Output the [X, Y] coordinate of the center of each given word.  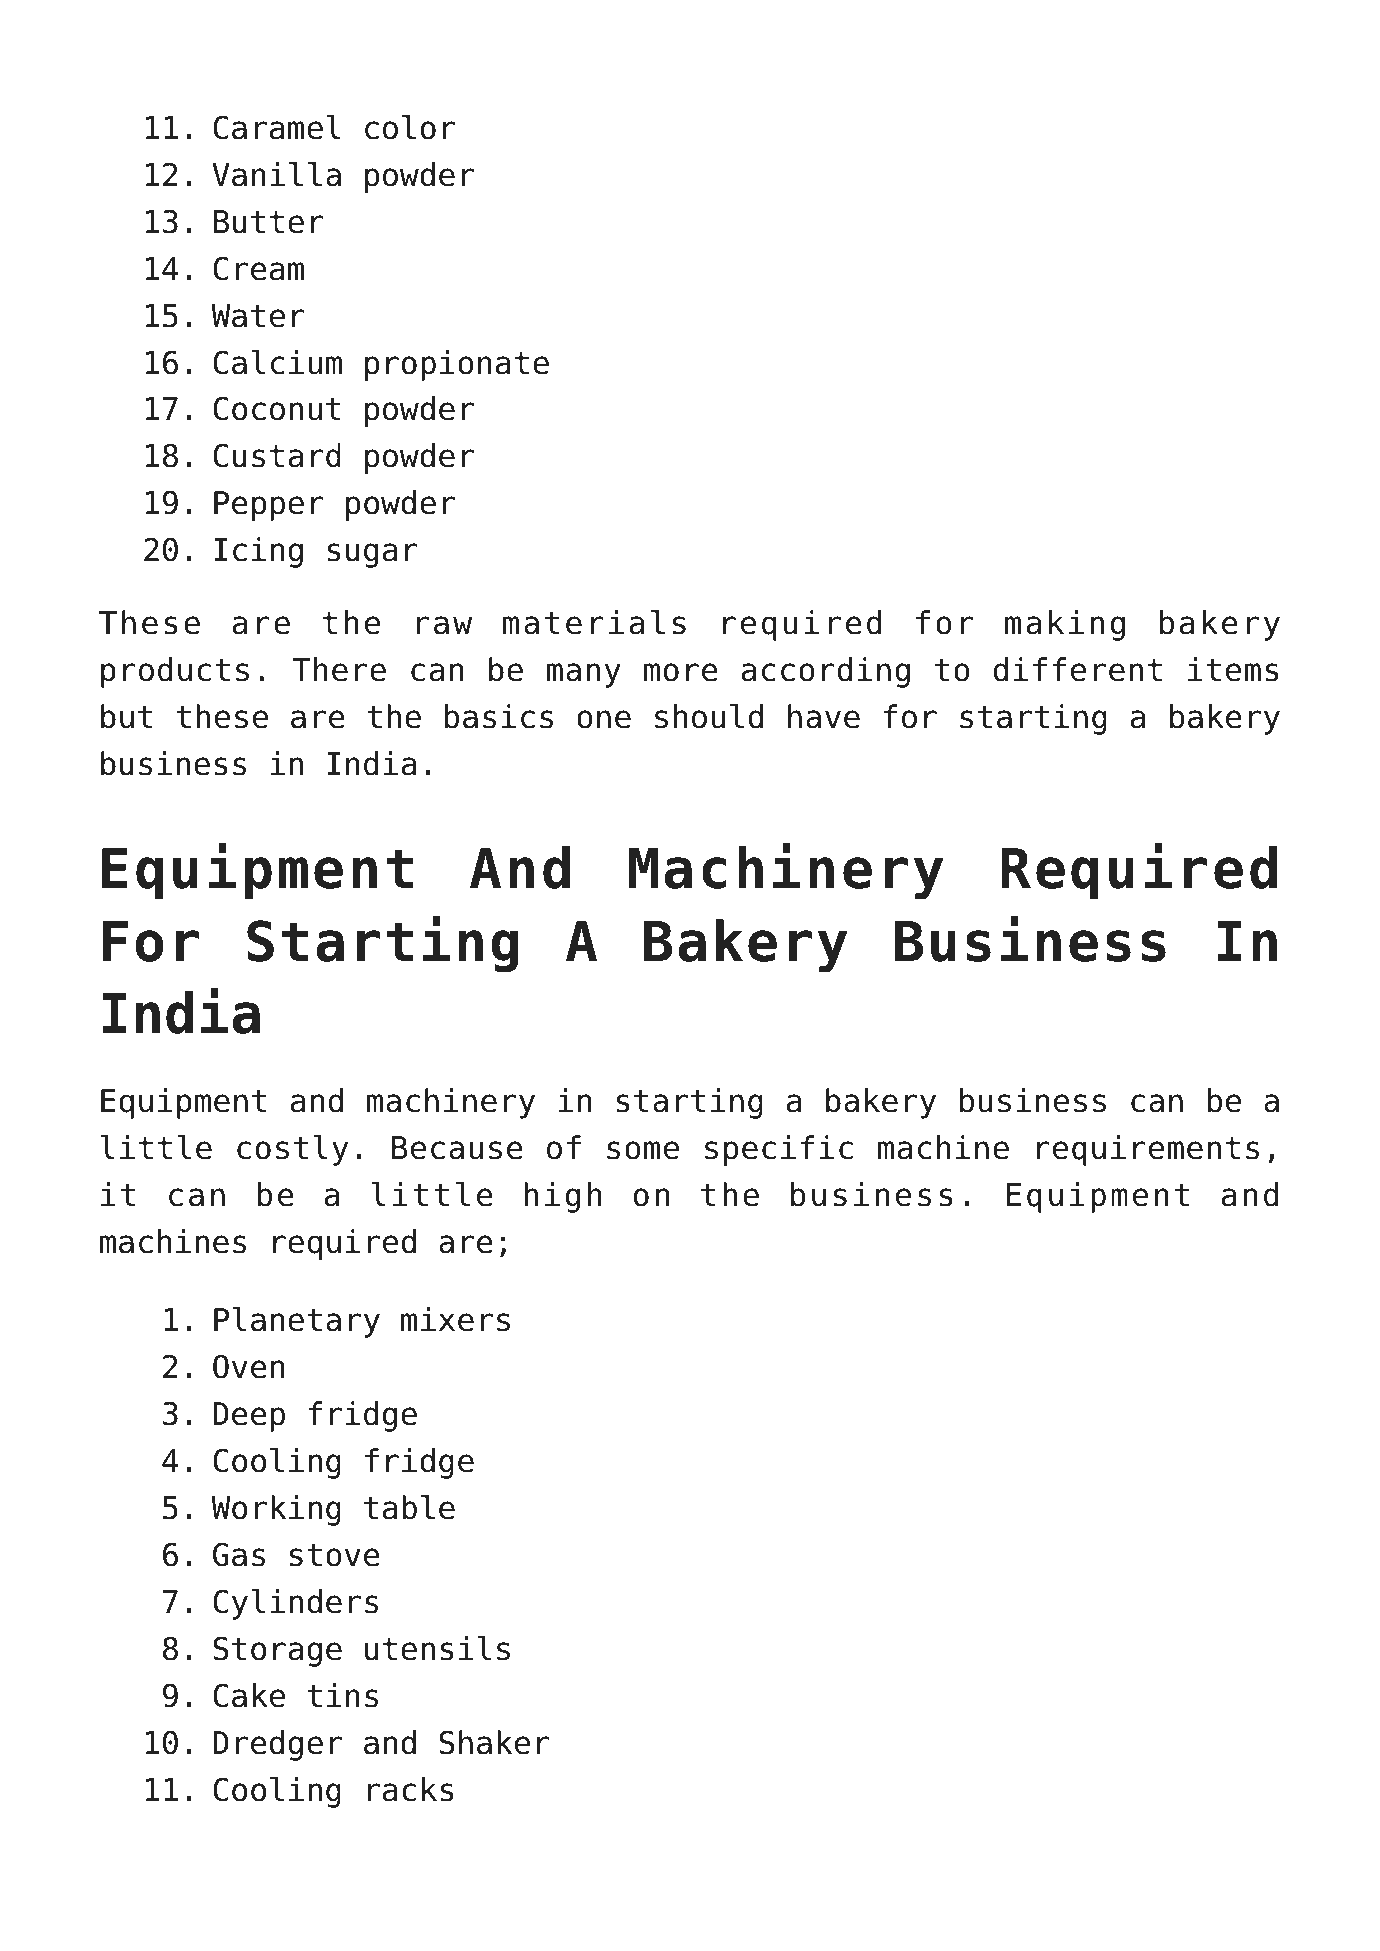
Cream [258, 268]
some [643, 1150]
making [1065, 625]
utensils [437, 1648]
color [410, 127]
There [339, 669]
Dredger [277, 1745]
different [1078, 669]
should [709, 716]
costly [292, 1150]
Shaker [494, 1742]
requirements [1148, 1150]
